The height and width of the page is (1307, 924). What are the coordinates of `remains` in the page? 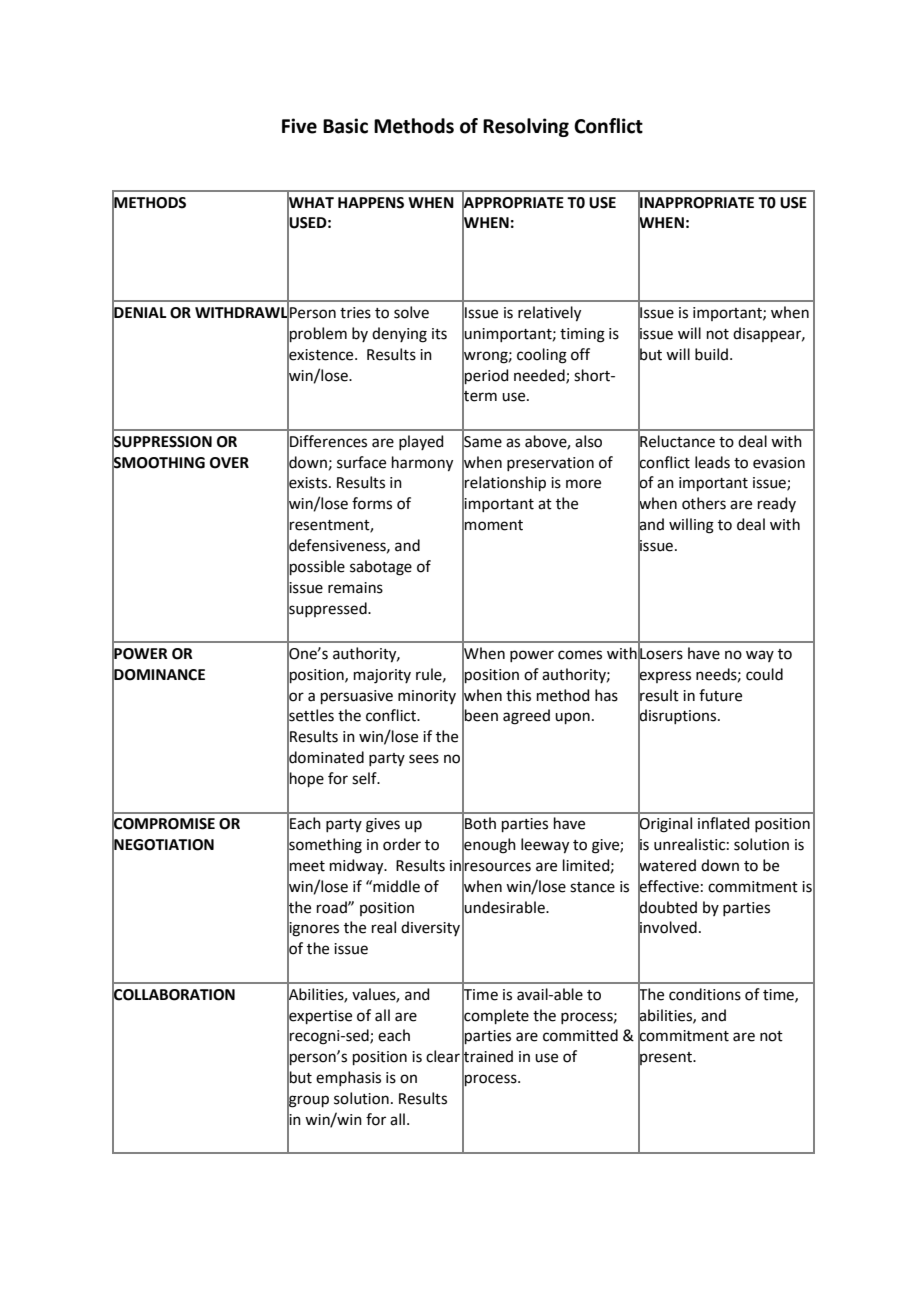 It's located at (355, 588).
